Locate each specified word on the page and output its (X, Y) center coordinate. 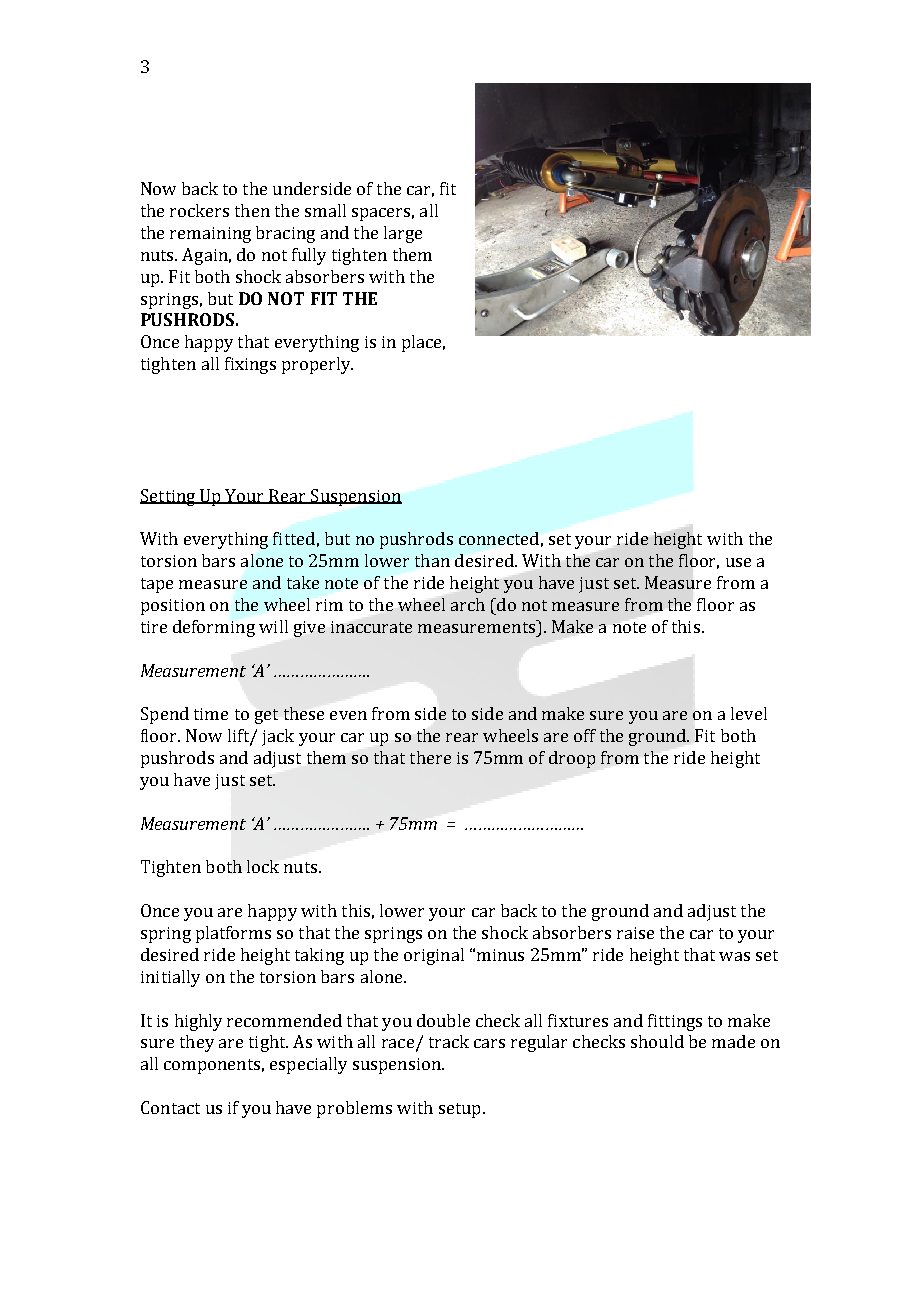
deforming (214, 628)
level (749, 713)
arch (468, 604)
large (403, 234)
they (197, 1043)
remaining (210, 235)
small (325, 210)
